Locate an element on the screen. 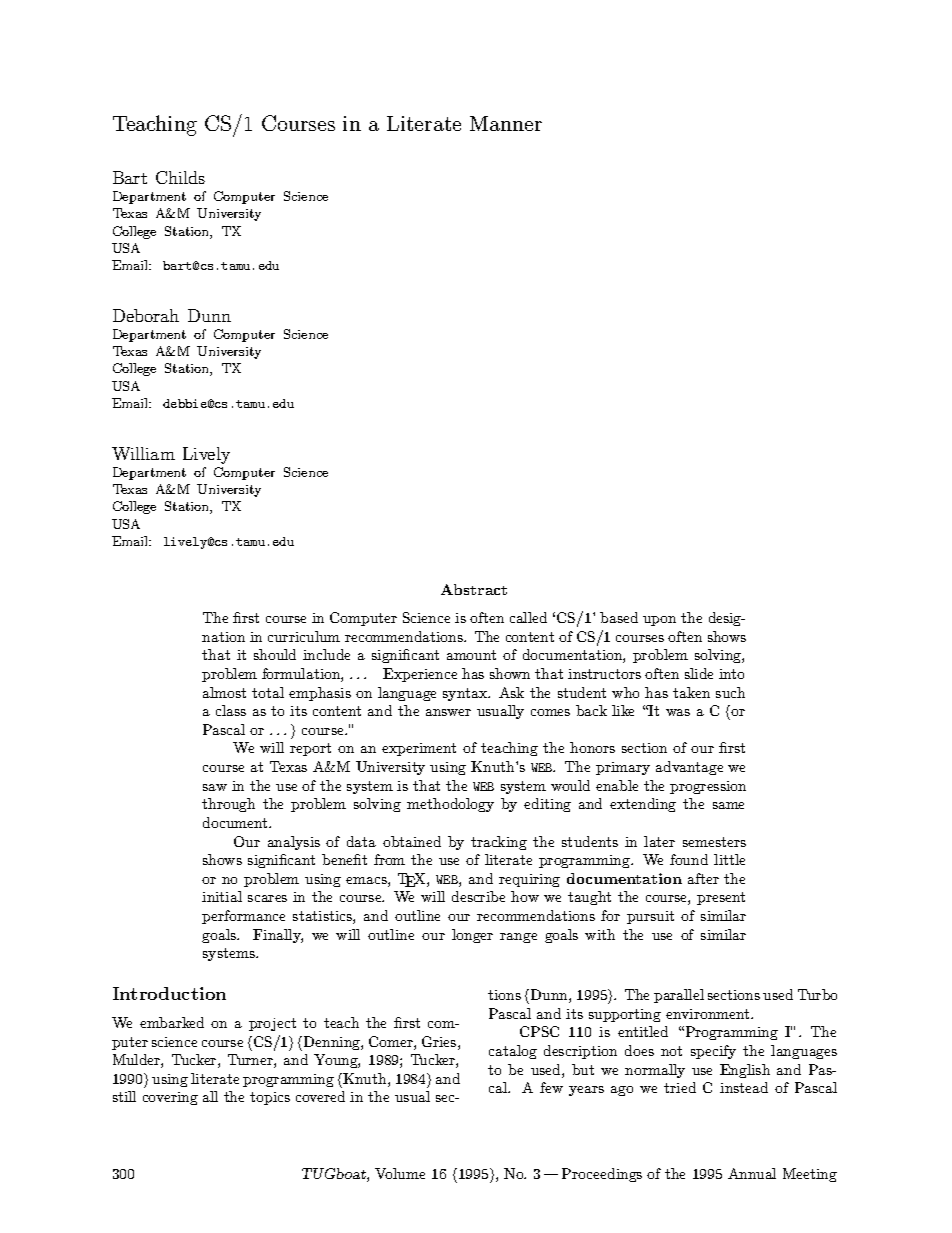  based is located at coordinates (619, 617).
